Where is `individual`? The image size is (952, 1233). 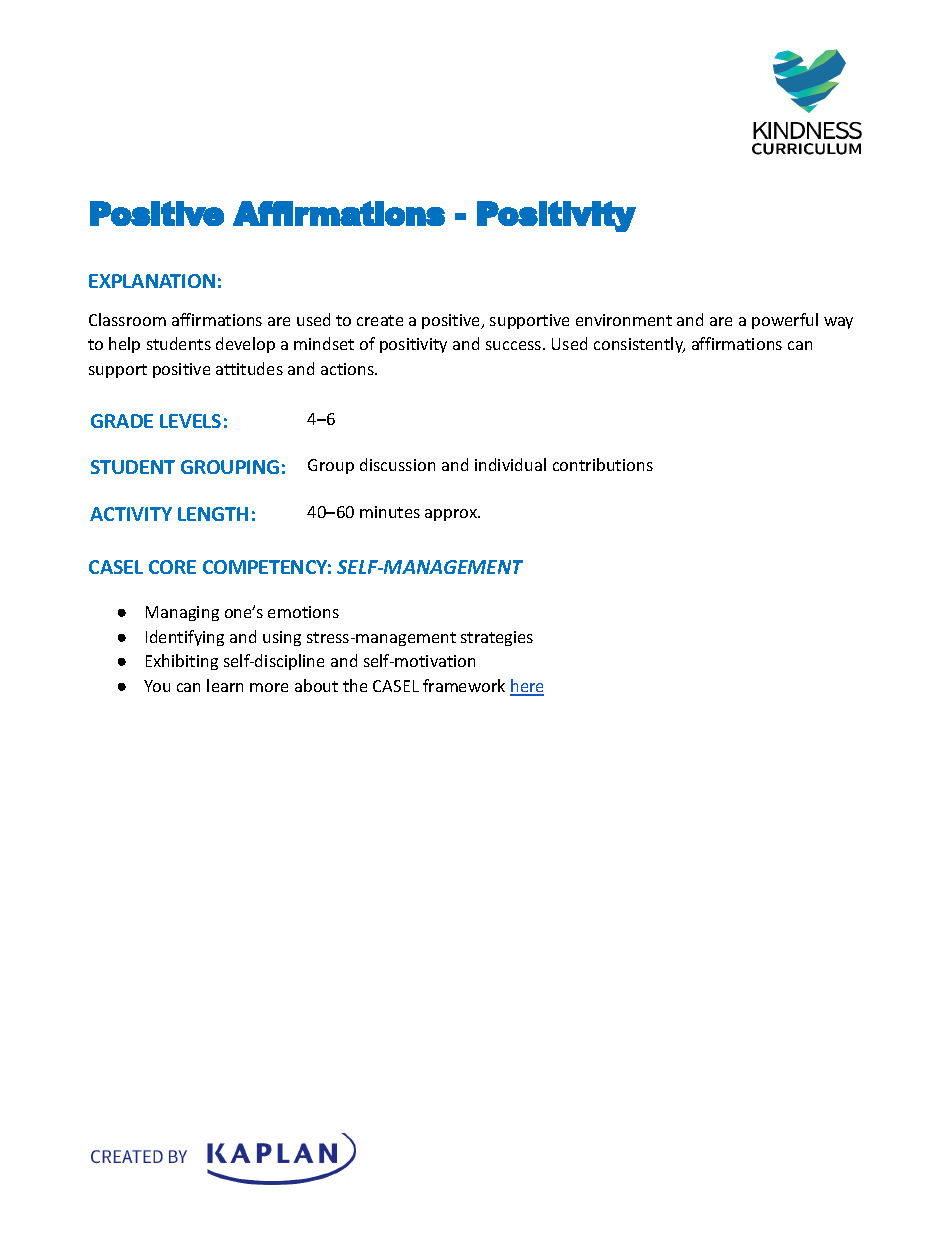 individual is located at coordinates (510, 464).
